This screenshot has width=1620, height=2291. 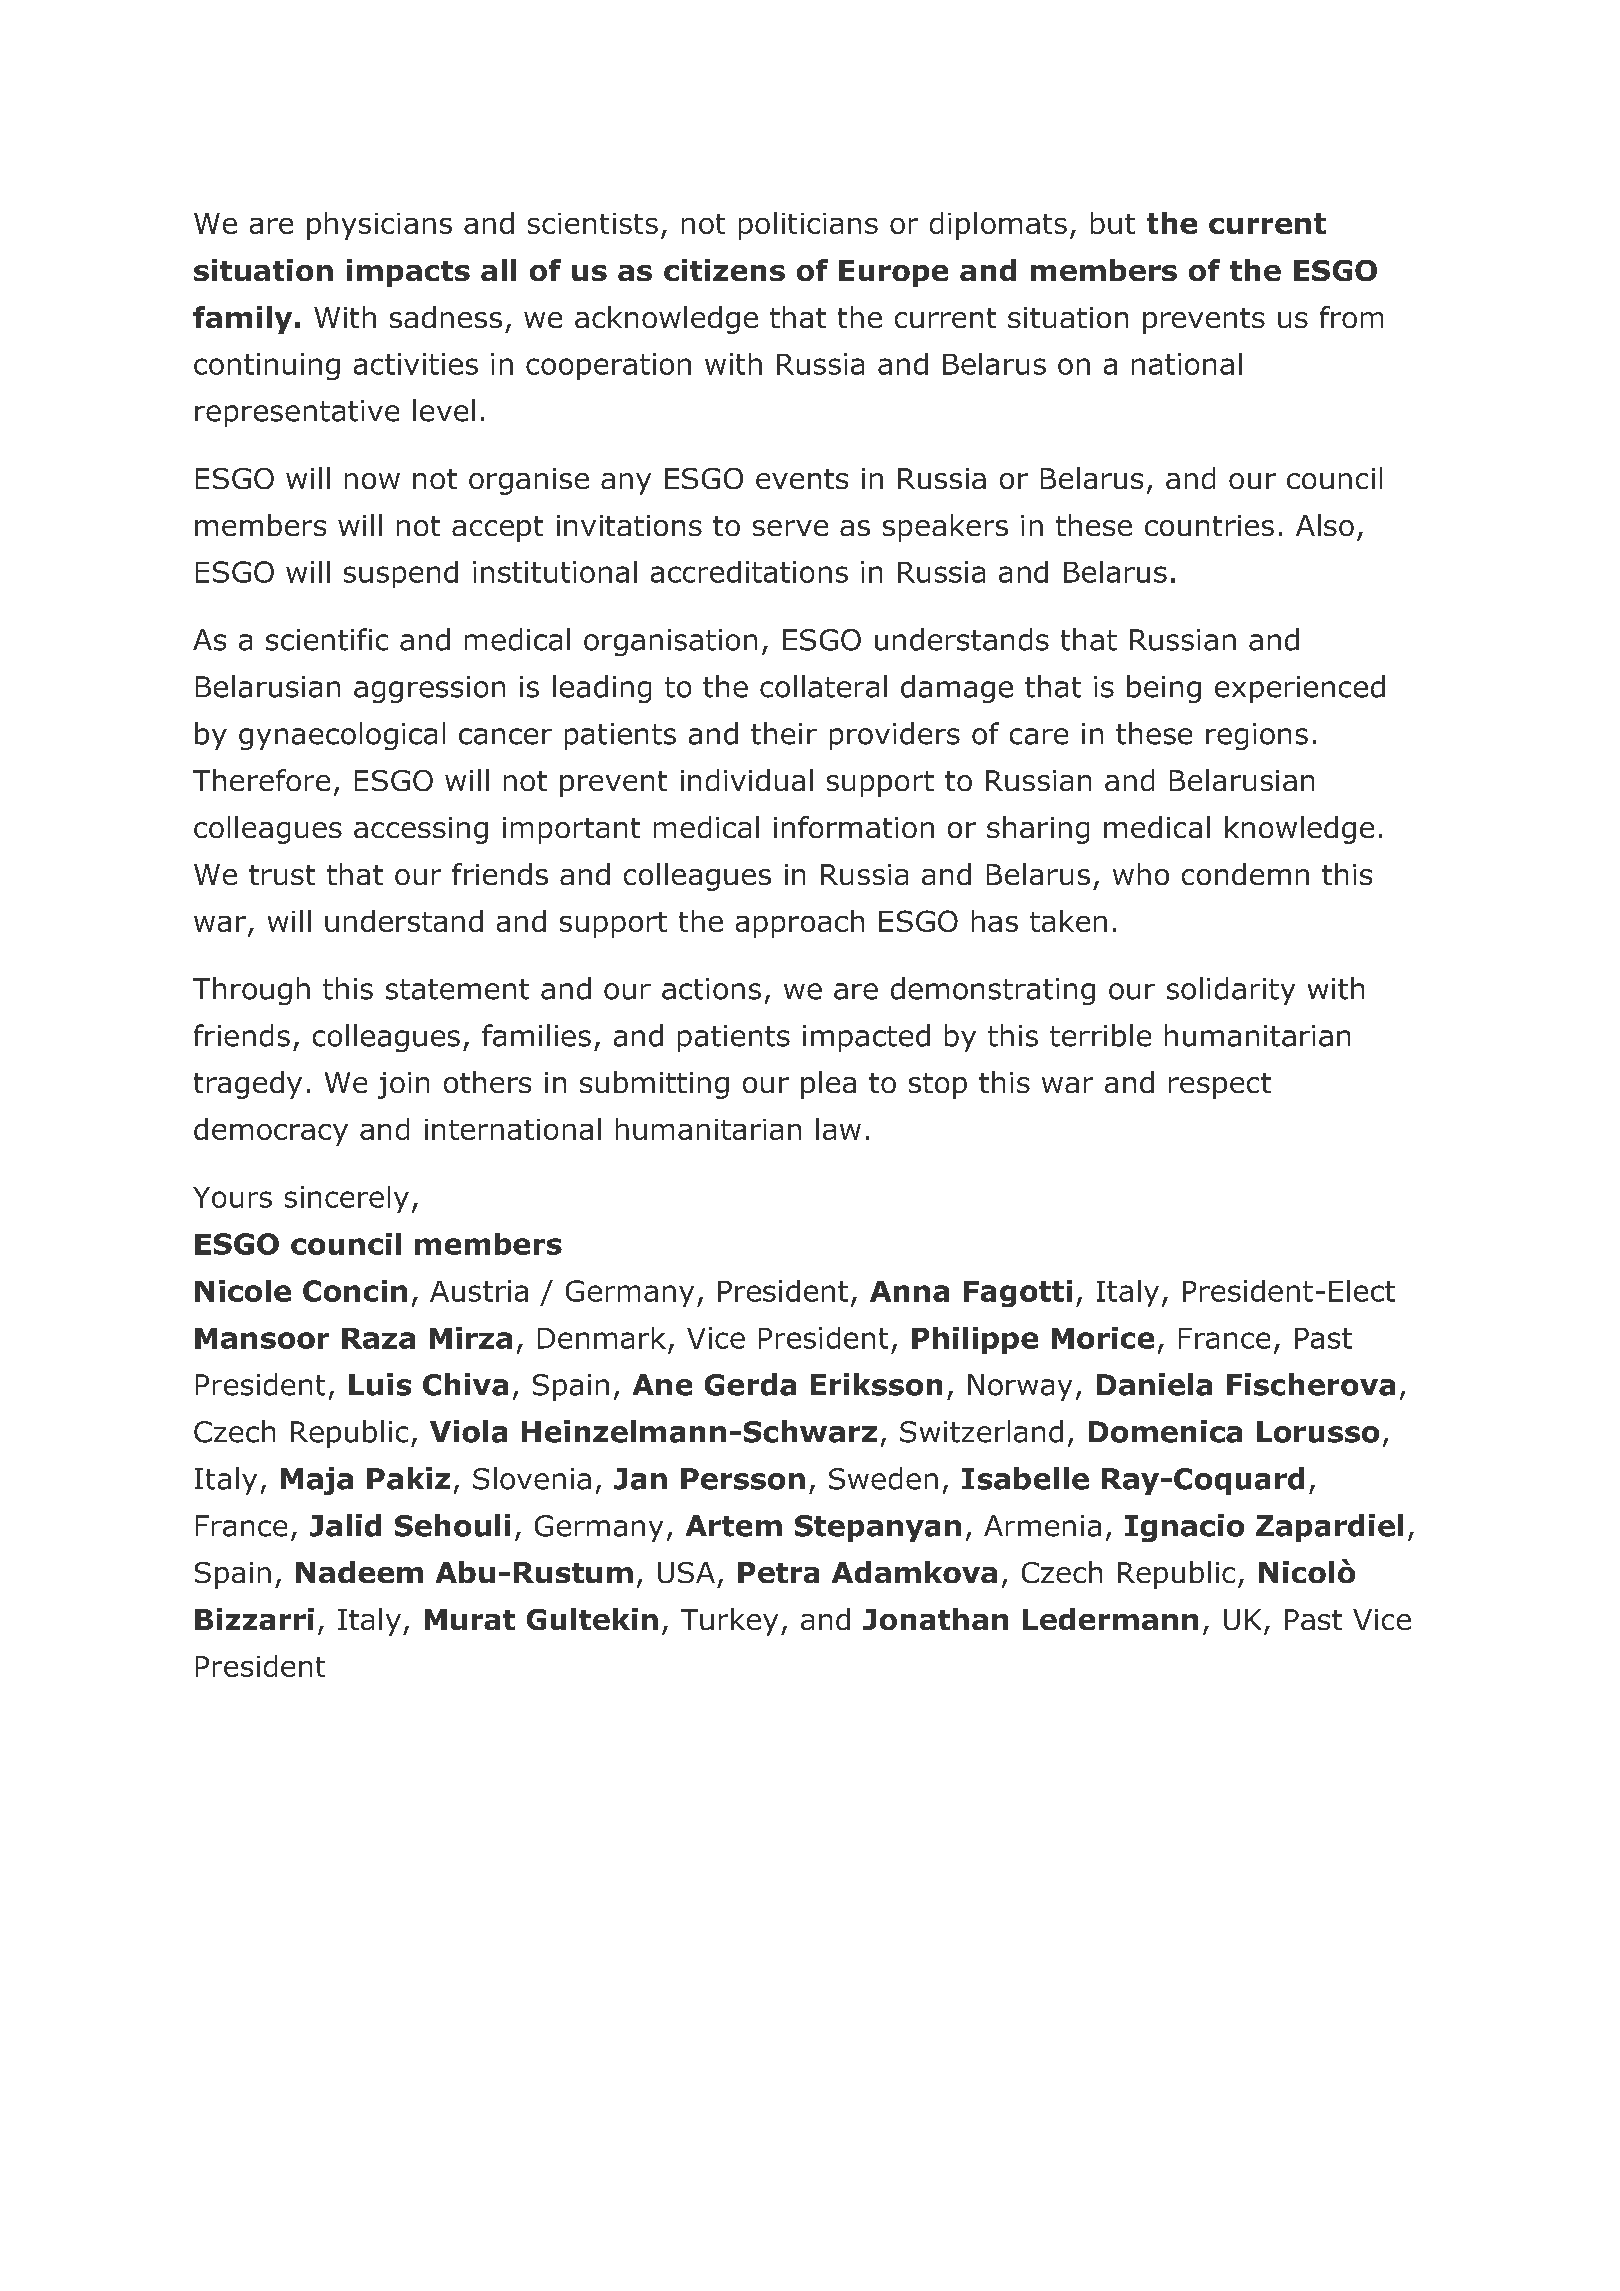 I want to click on condemn, so click(x=1245, y=874).
